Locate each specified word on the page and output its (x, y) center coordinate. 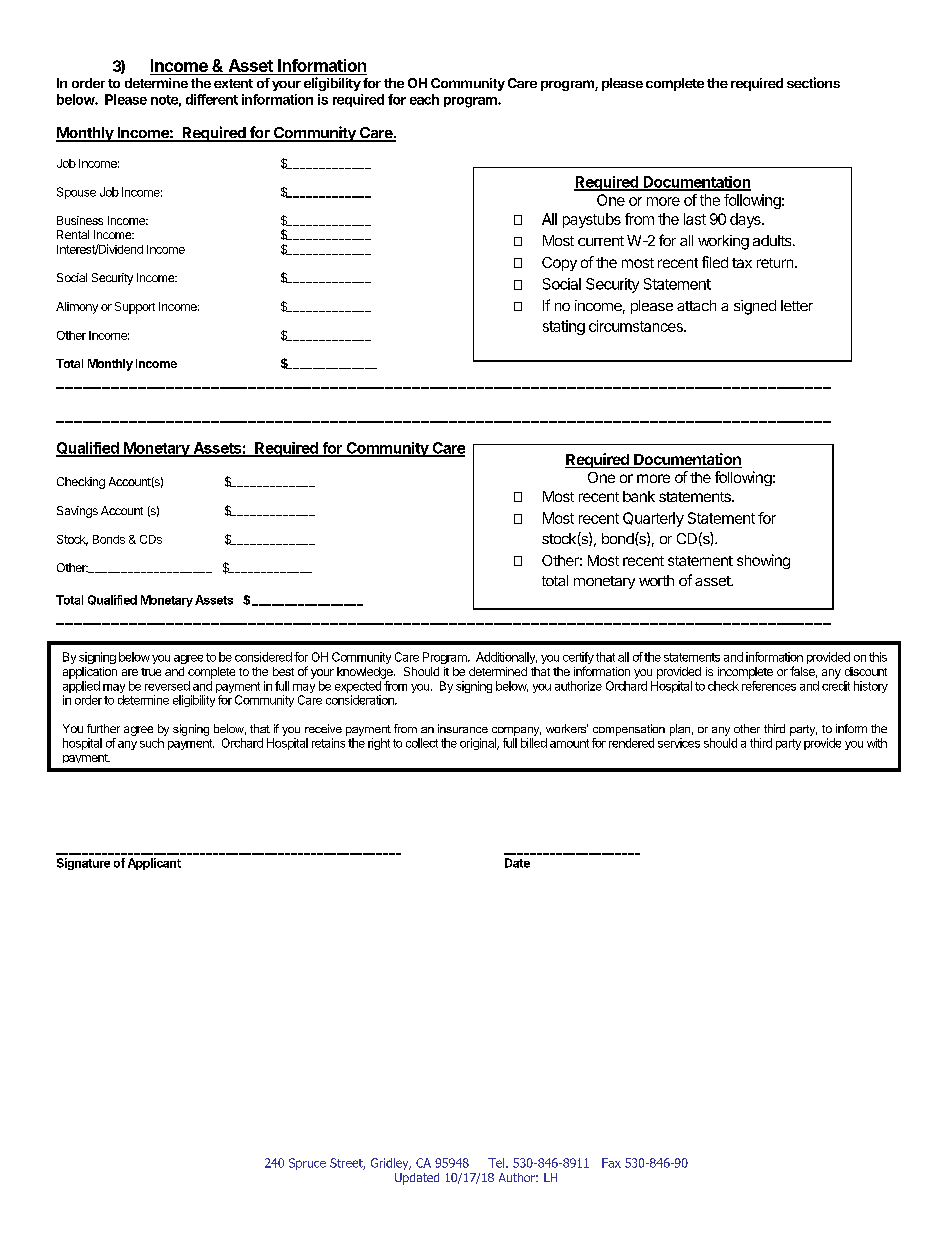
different (212, 99)
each (424, 99)
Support (135, 308)
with (877, 743)
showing (763, 561)
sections (813, 82)
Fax (611, 1163)
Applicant (154, 864)
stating (564, 327)
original (479, 744)
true (151, 672)
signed (755, 307)
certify (578, 659)
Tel (497, 1163)
